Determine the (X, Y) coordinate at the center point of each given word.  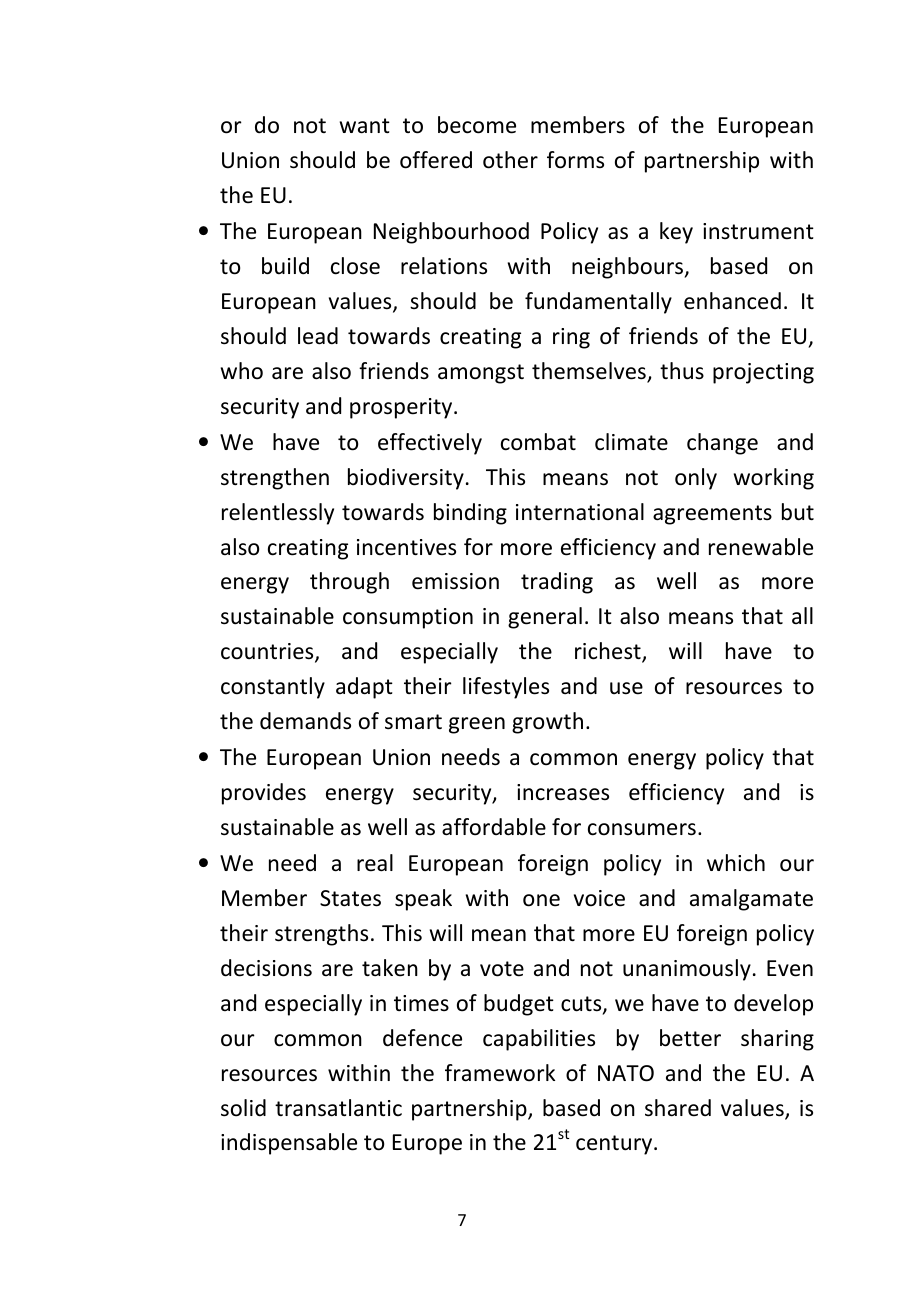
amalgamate (751, 900)
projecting (763, 373)
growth (547, 723)
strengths (321, 935)
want (365, 126)
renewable (761, 547)
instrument (758, 231)
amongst (481, 374)
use (626, 688)
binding (470, 514)
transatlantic (338, 1108)
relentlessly (278, 514)
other (510, 160)
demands (305, 721)
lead (318, 336)
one (541, 900)
